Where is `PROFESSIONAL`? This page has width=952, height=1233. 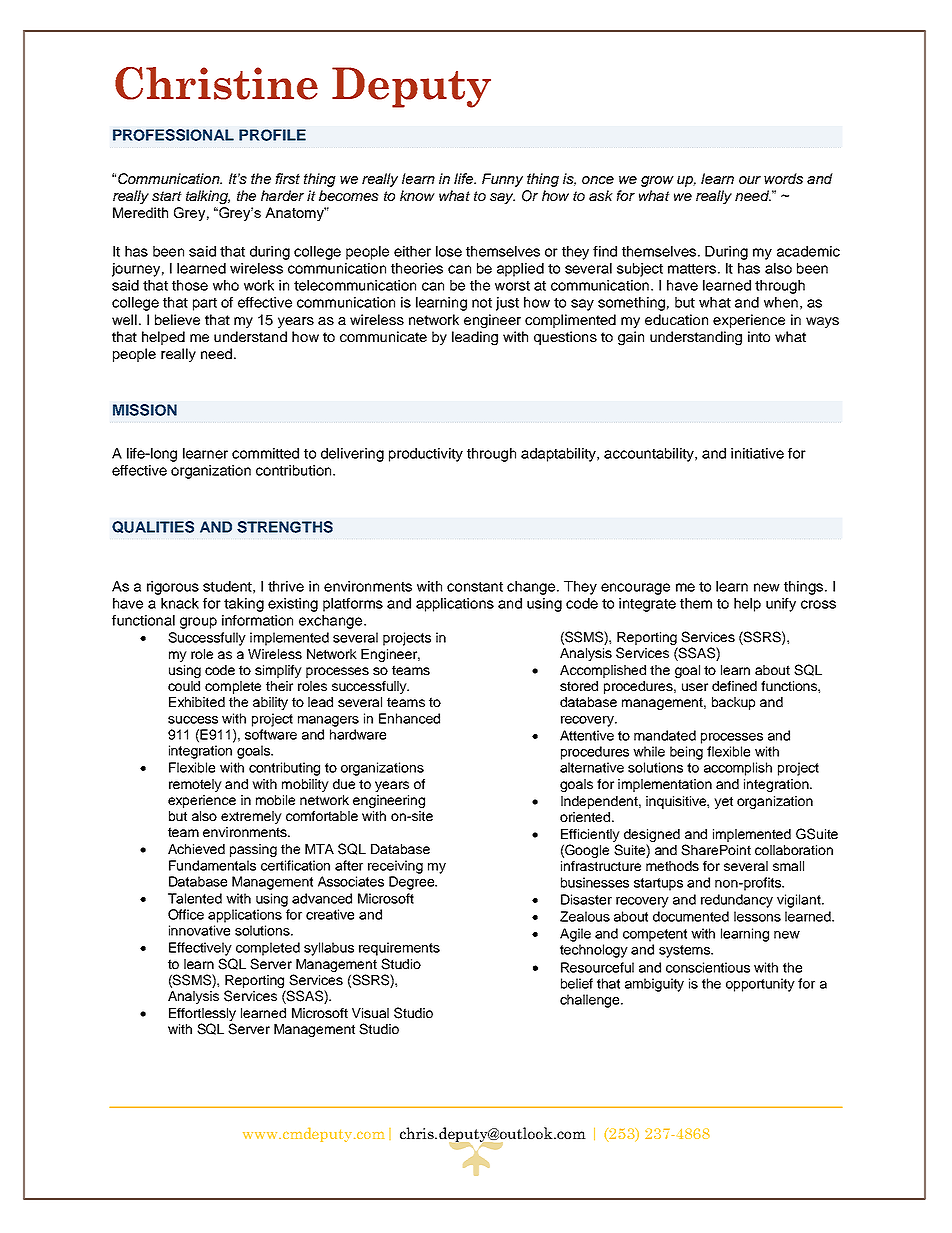 PROFESSIONAL is located at coordinates (173, 135).
